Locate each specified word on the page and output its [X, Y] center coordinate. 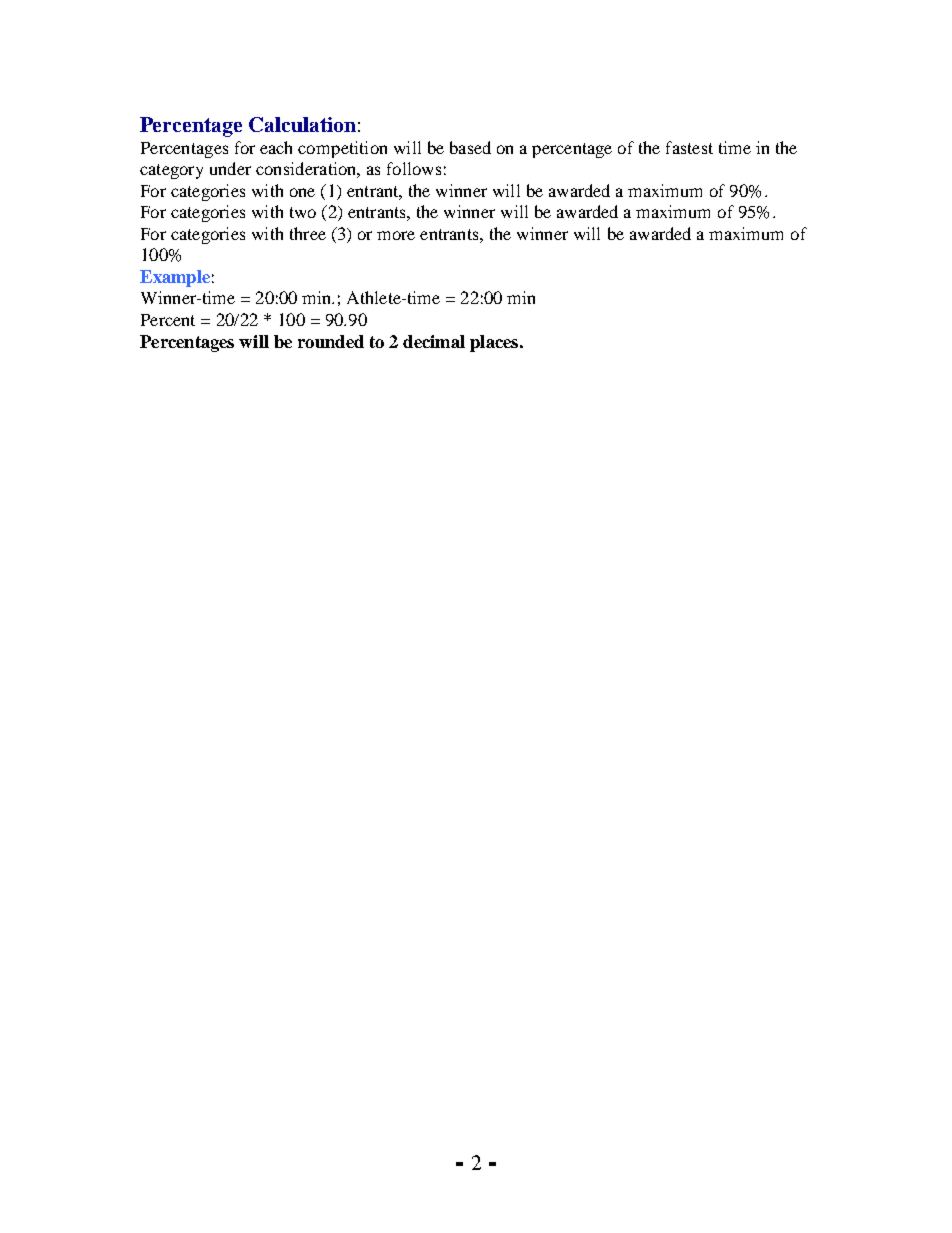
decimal [434, 341]
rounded [331, 341]
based [470, 147]
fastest [689, 147]
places [495, 343]
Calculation [302, 124]
